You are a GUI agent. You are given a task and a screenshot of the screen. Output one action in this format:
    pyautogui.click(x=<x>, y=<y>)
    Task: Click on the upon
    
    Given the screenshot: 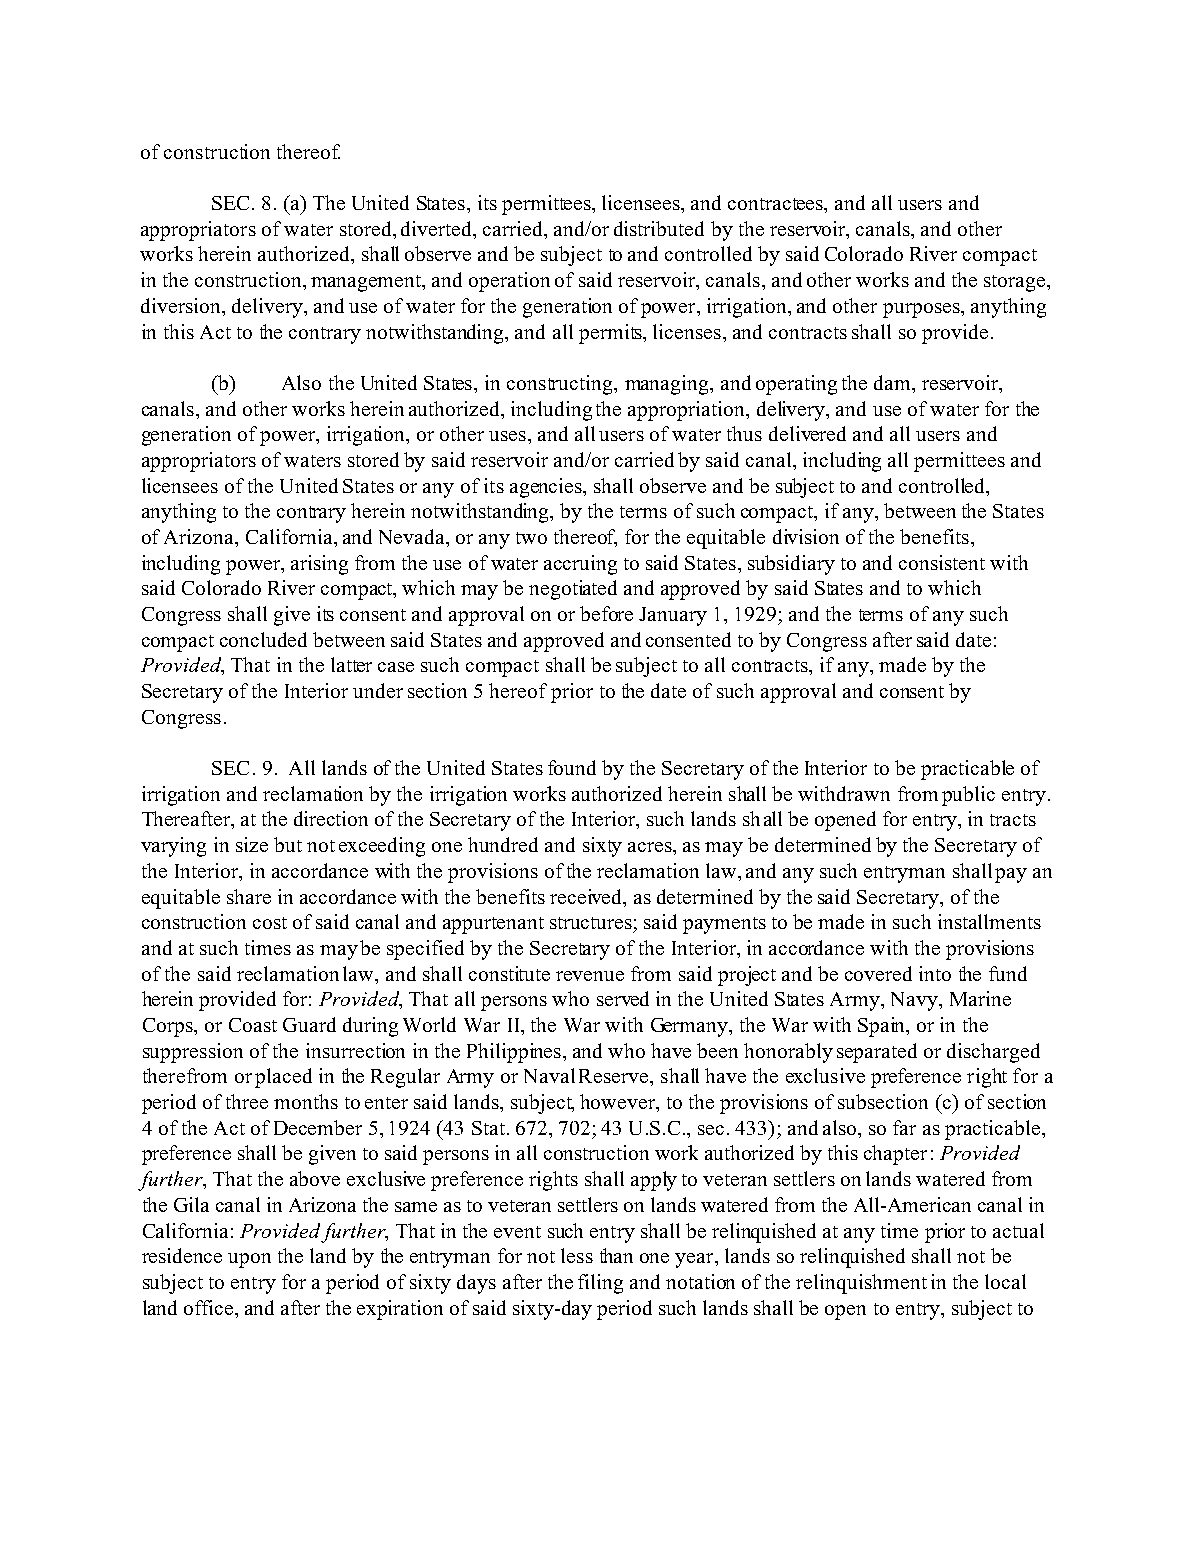 What is the action you would take?
    pyautogui.click(x=249, y=1260)
